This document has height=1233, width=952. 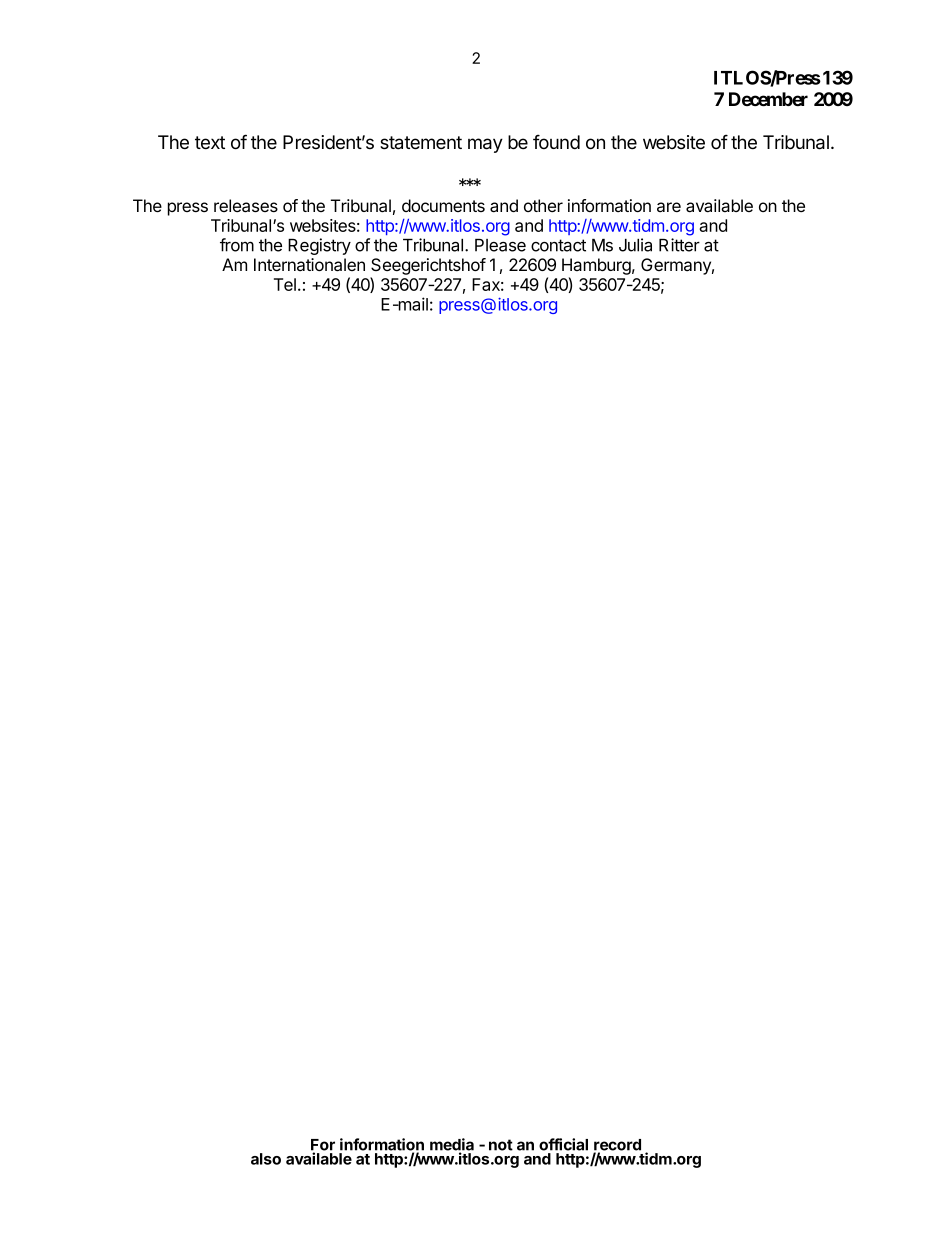 I want to click on December, so click(x=768, y=99).
